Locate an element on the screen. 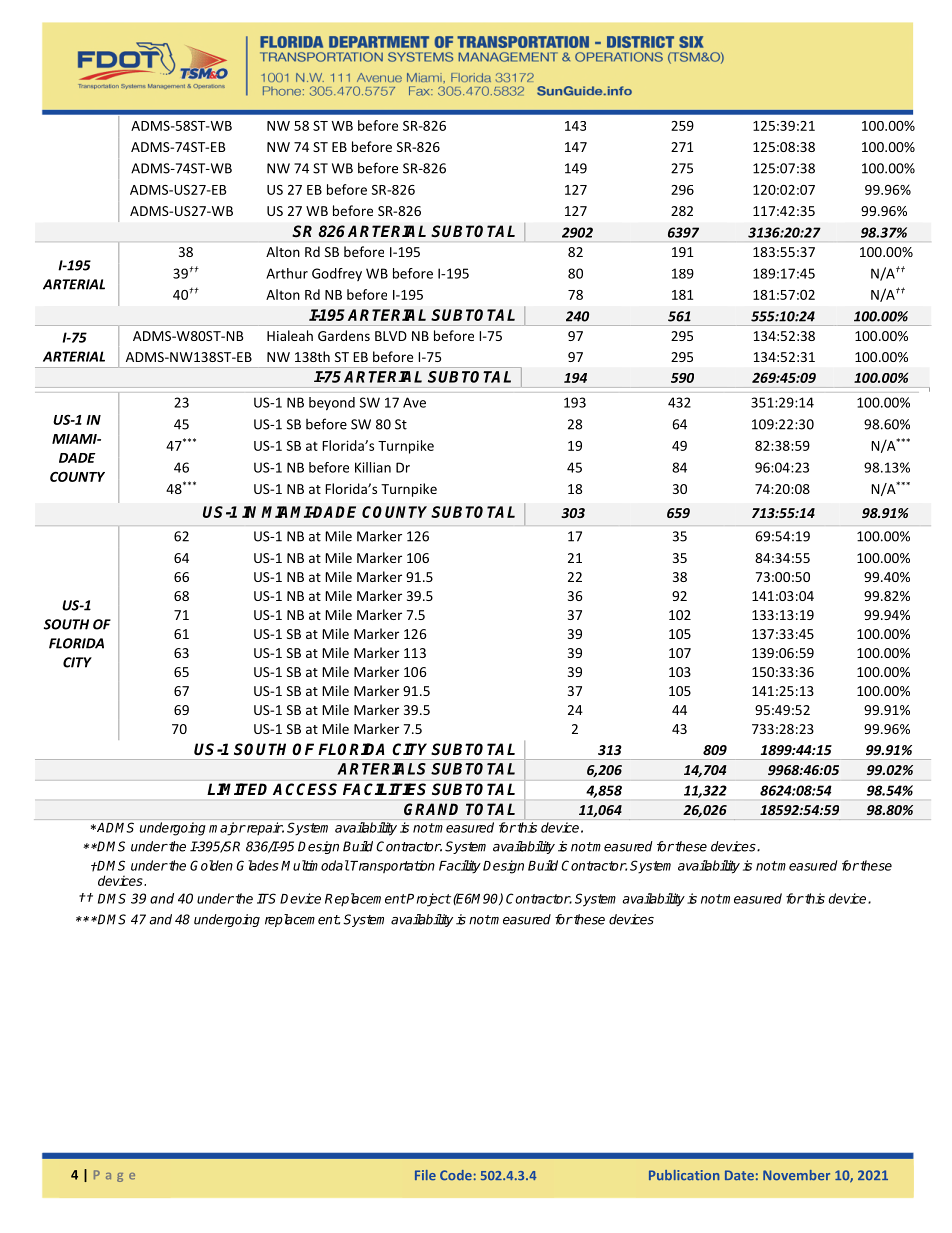 The image size is (952, 1233). Code is located at coordinates (456, 1175).
